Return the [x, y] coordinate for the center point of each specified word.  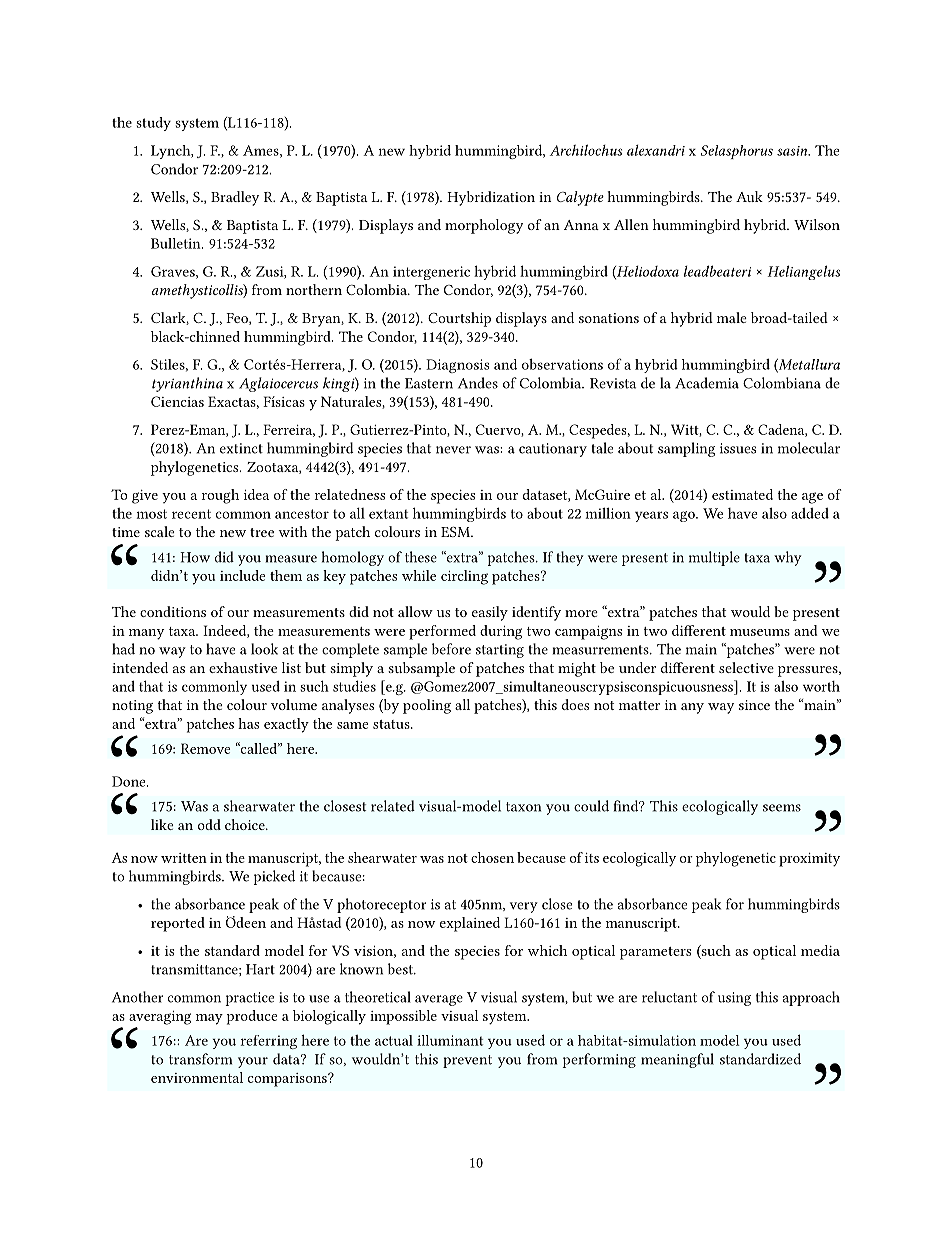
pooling [427, 706]
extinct [241, 448]
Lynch [172, 152]
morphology [484, 226]
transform [200, 1059]
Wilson [817, 224]
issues [738, 448]
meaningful [677, 1060]
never [453, 450]
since [754, 705]
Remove [206, 748]
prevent [467, 1061]
